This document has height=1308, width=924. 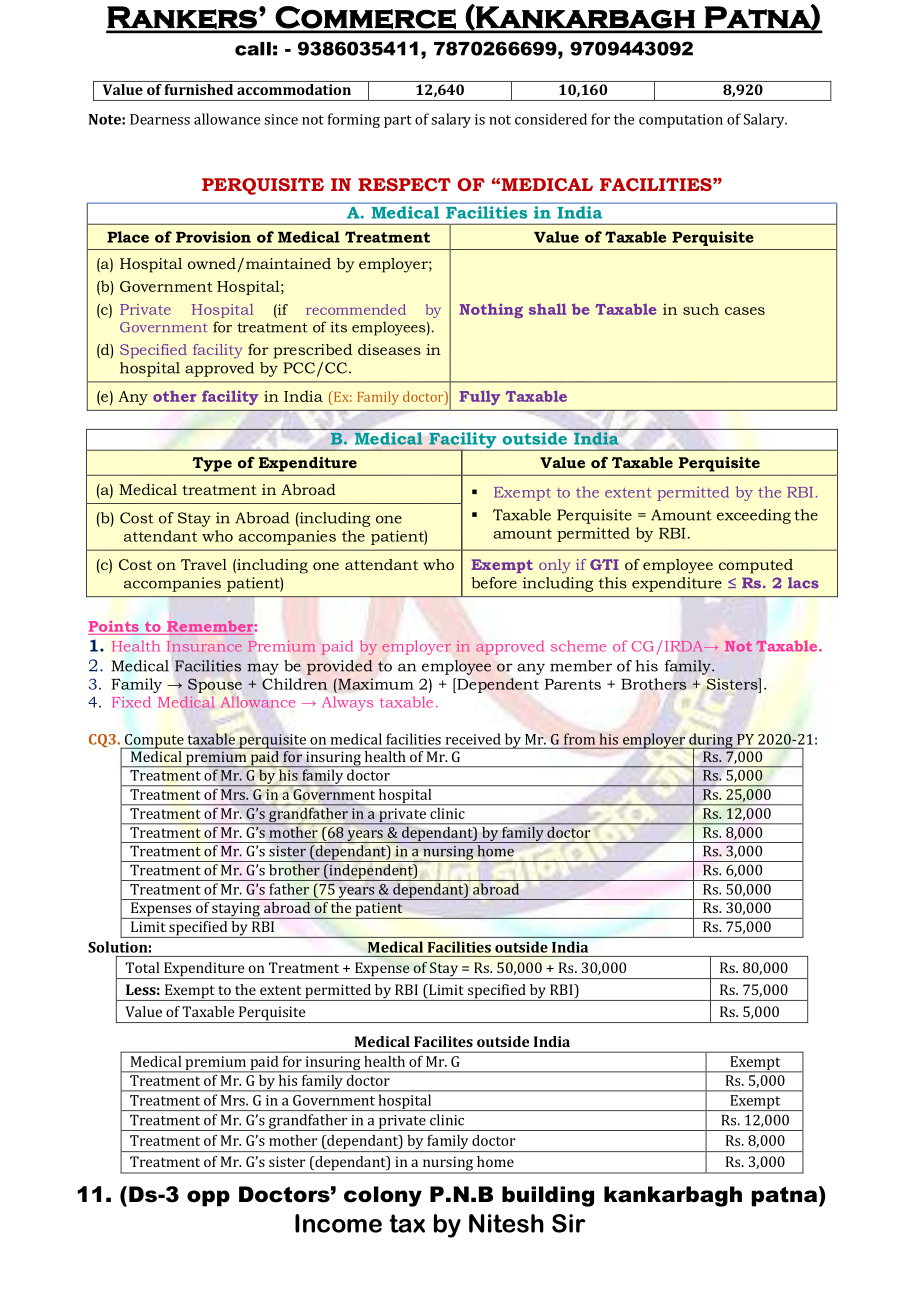 I want to click on opp, so click(x=208, y=1198).
